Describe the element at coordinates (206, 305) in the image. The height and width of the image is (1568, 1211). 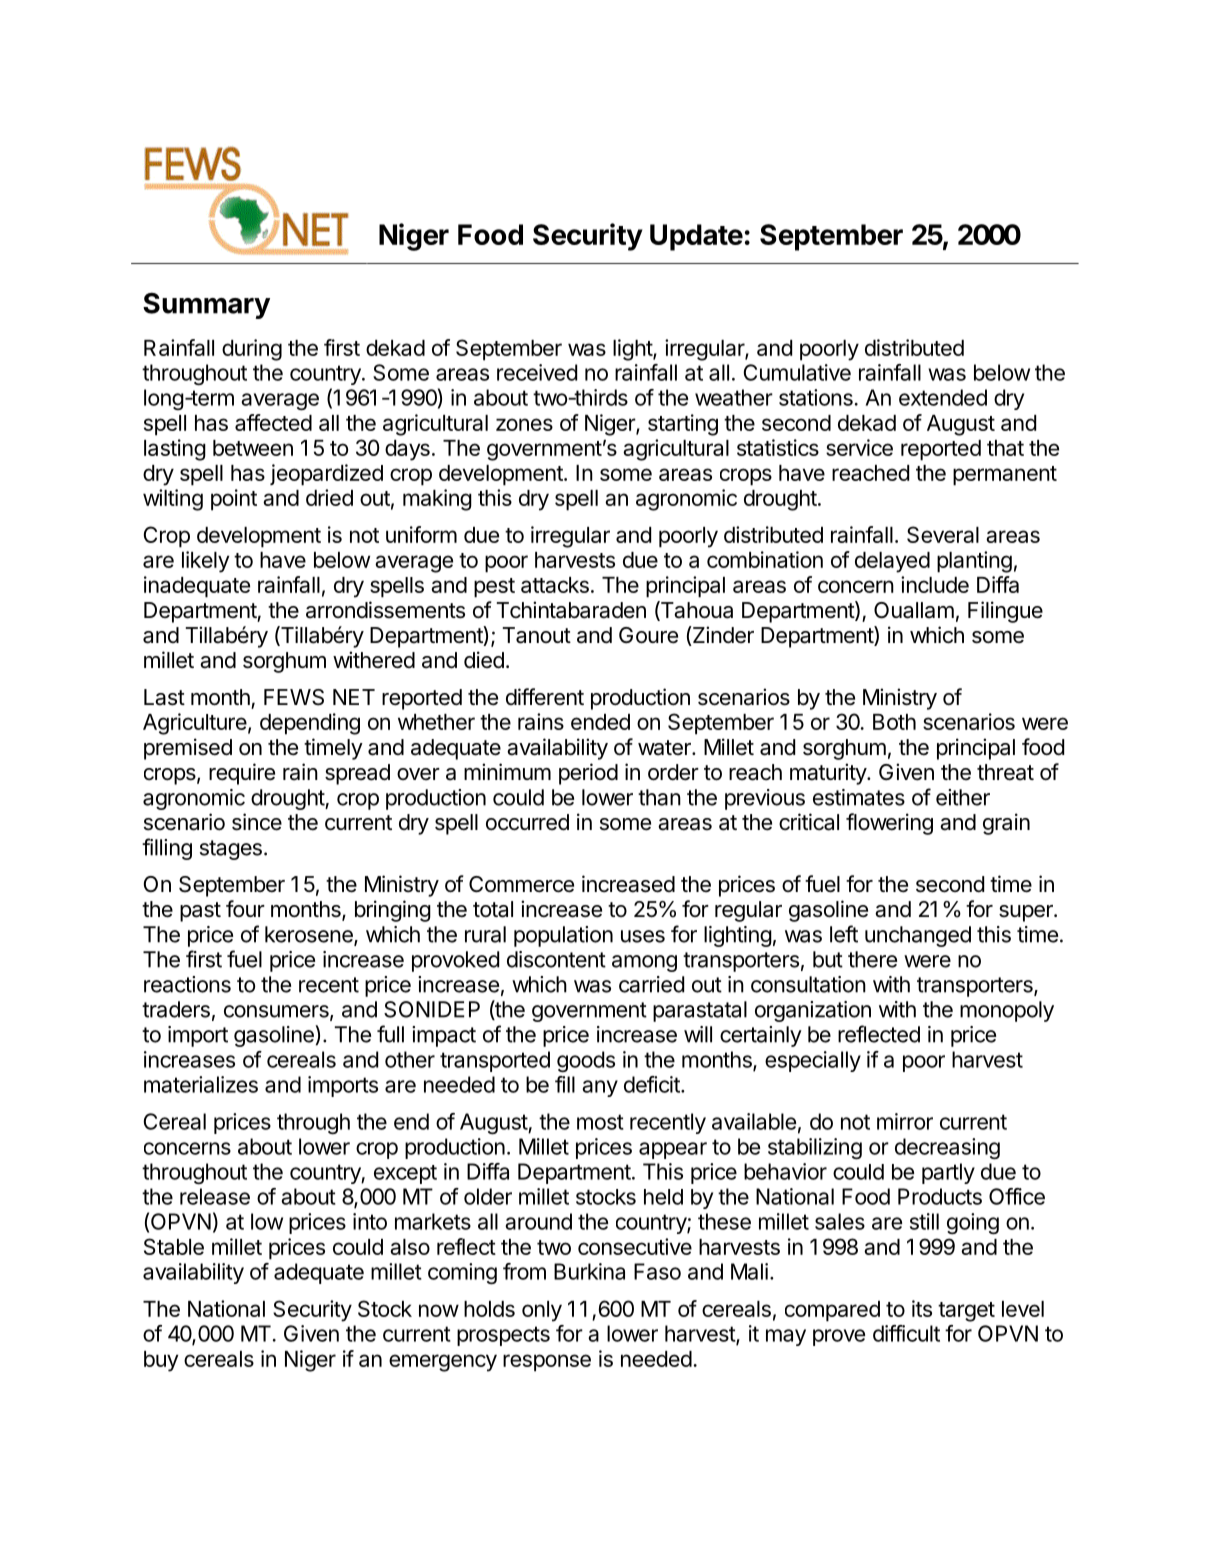
I see `Summary` at that location.
